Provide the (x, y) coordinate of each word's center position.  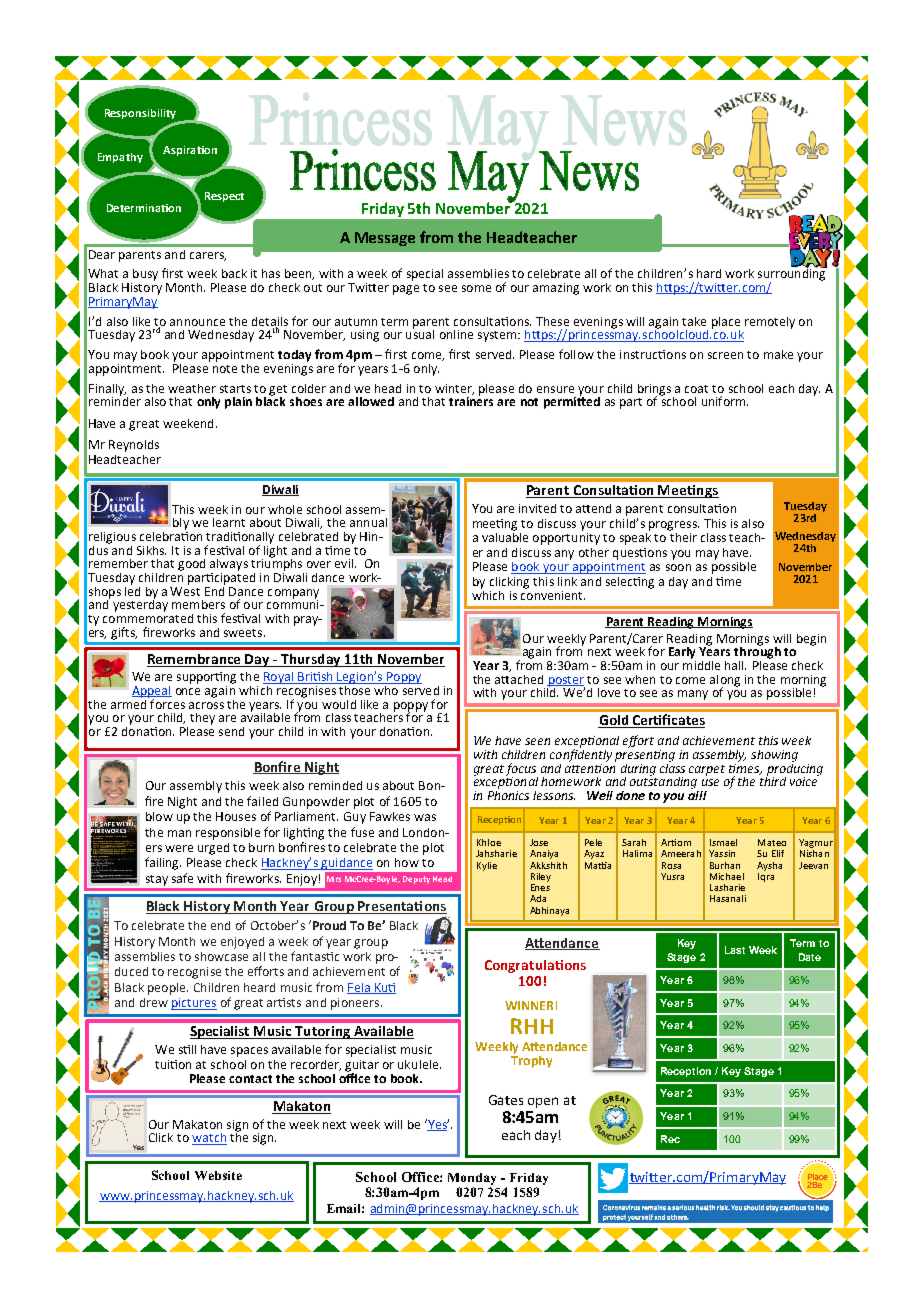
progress (674, 526)
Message (385, 239)
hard (709, 273)
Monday (472, 1179)
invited (537, 508)
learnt (229, 522)
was (425, 817)
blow (159, 816)
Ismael (723, 842)
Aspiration (190, 151)
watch (209, 1139)
